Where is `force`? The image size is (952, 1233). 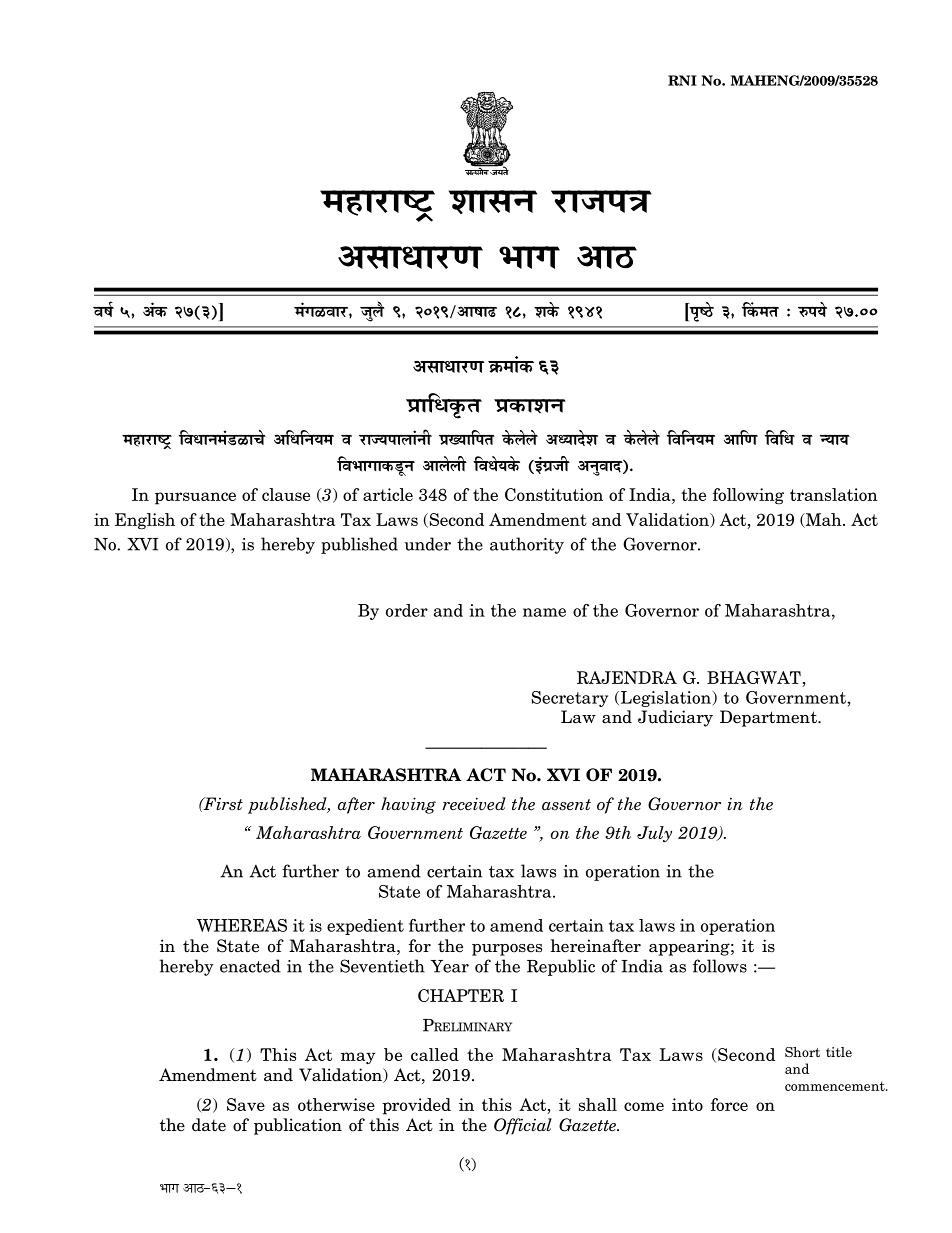
force is located at coordinates (729, 1104).
